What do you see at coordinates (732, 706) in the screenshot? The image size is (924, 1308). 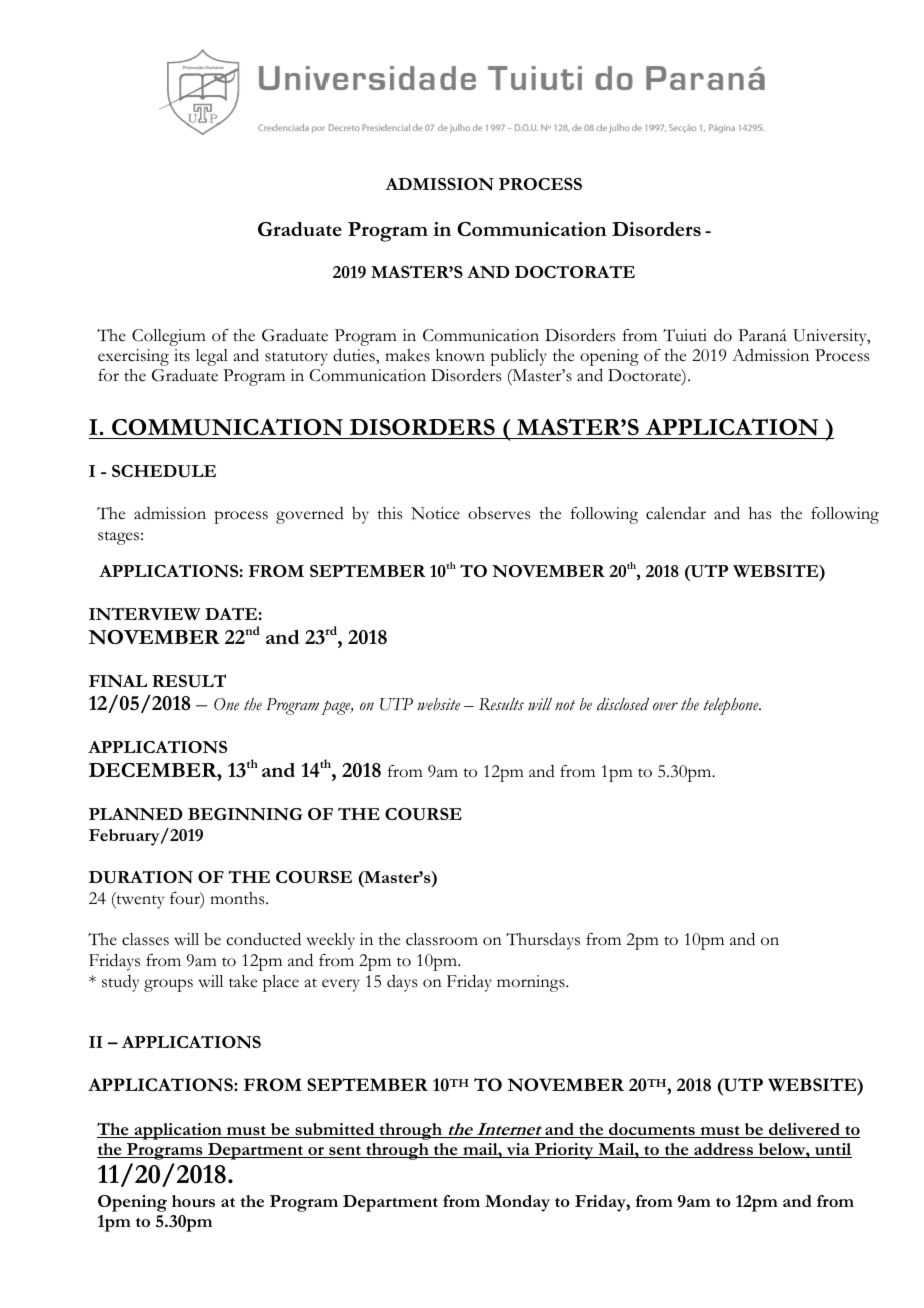 I see `telephone` at bounding box center [732, 706].
